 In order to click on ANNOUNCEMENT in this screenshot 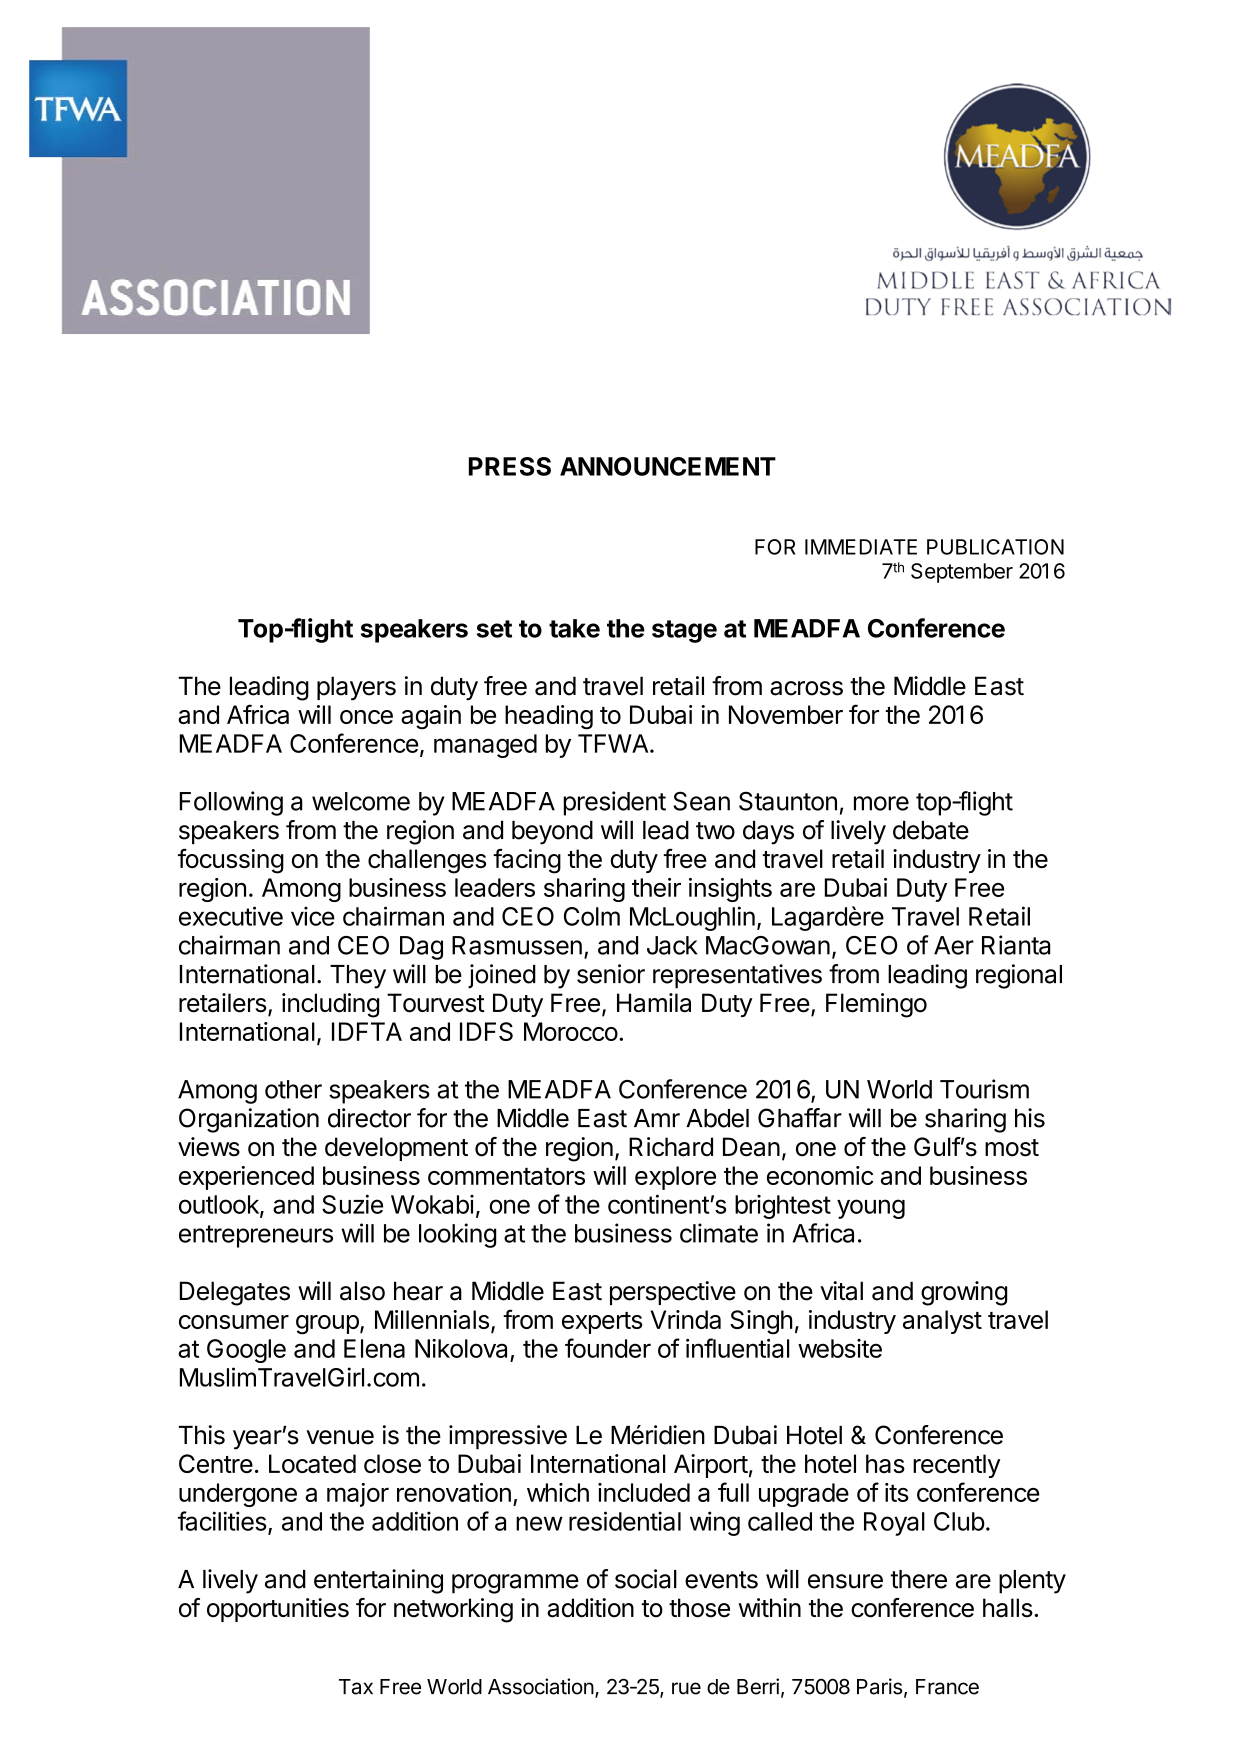, I will do `click(668, 466)`.
